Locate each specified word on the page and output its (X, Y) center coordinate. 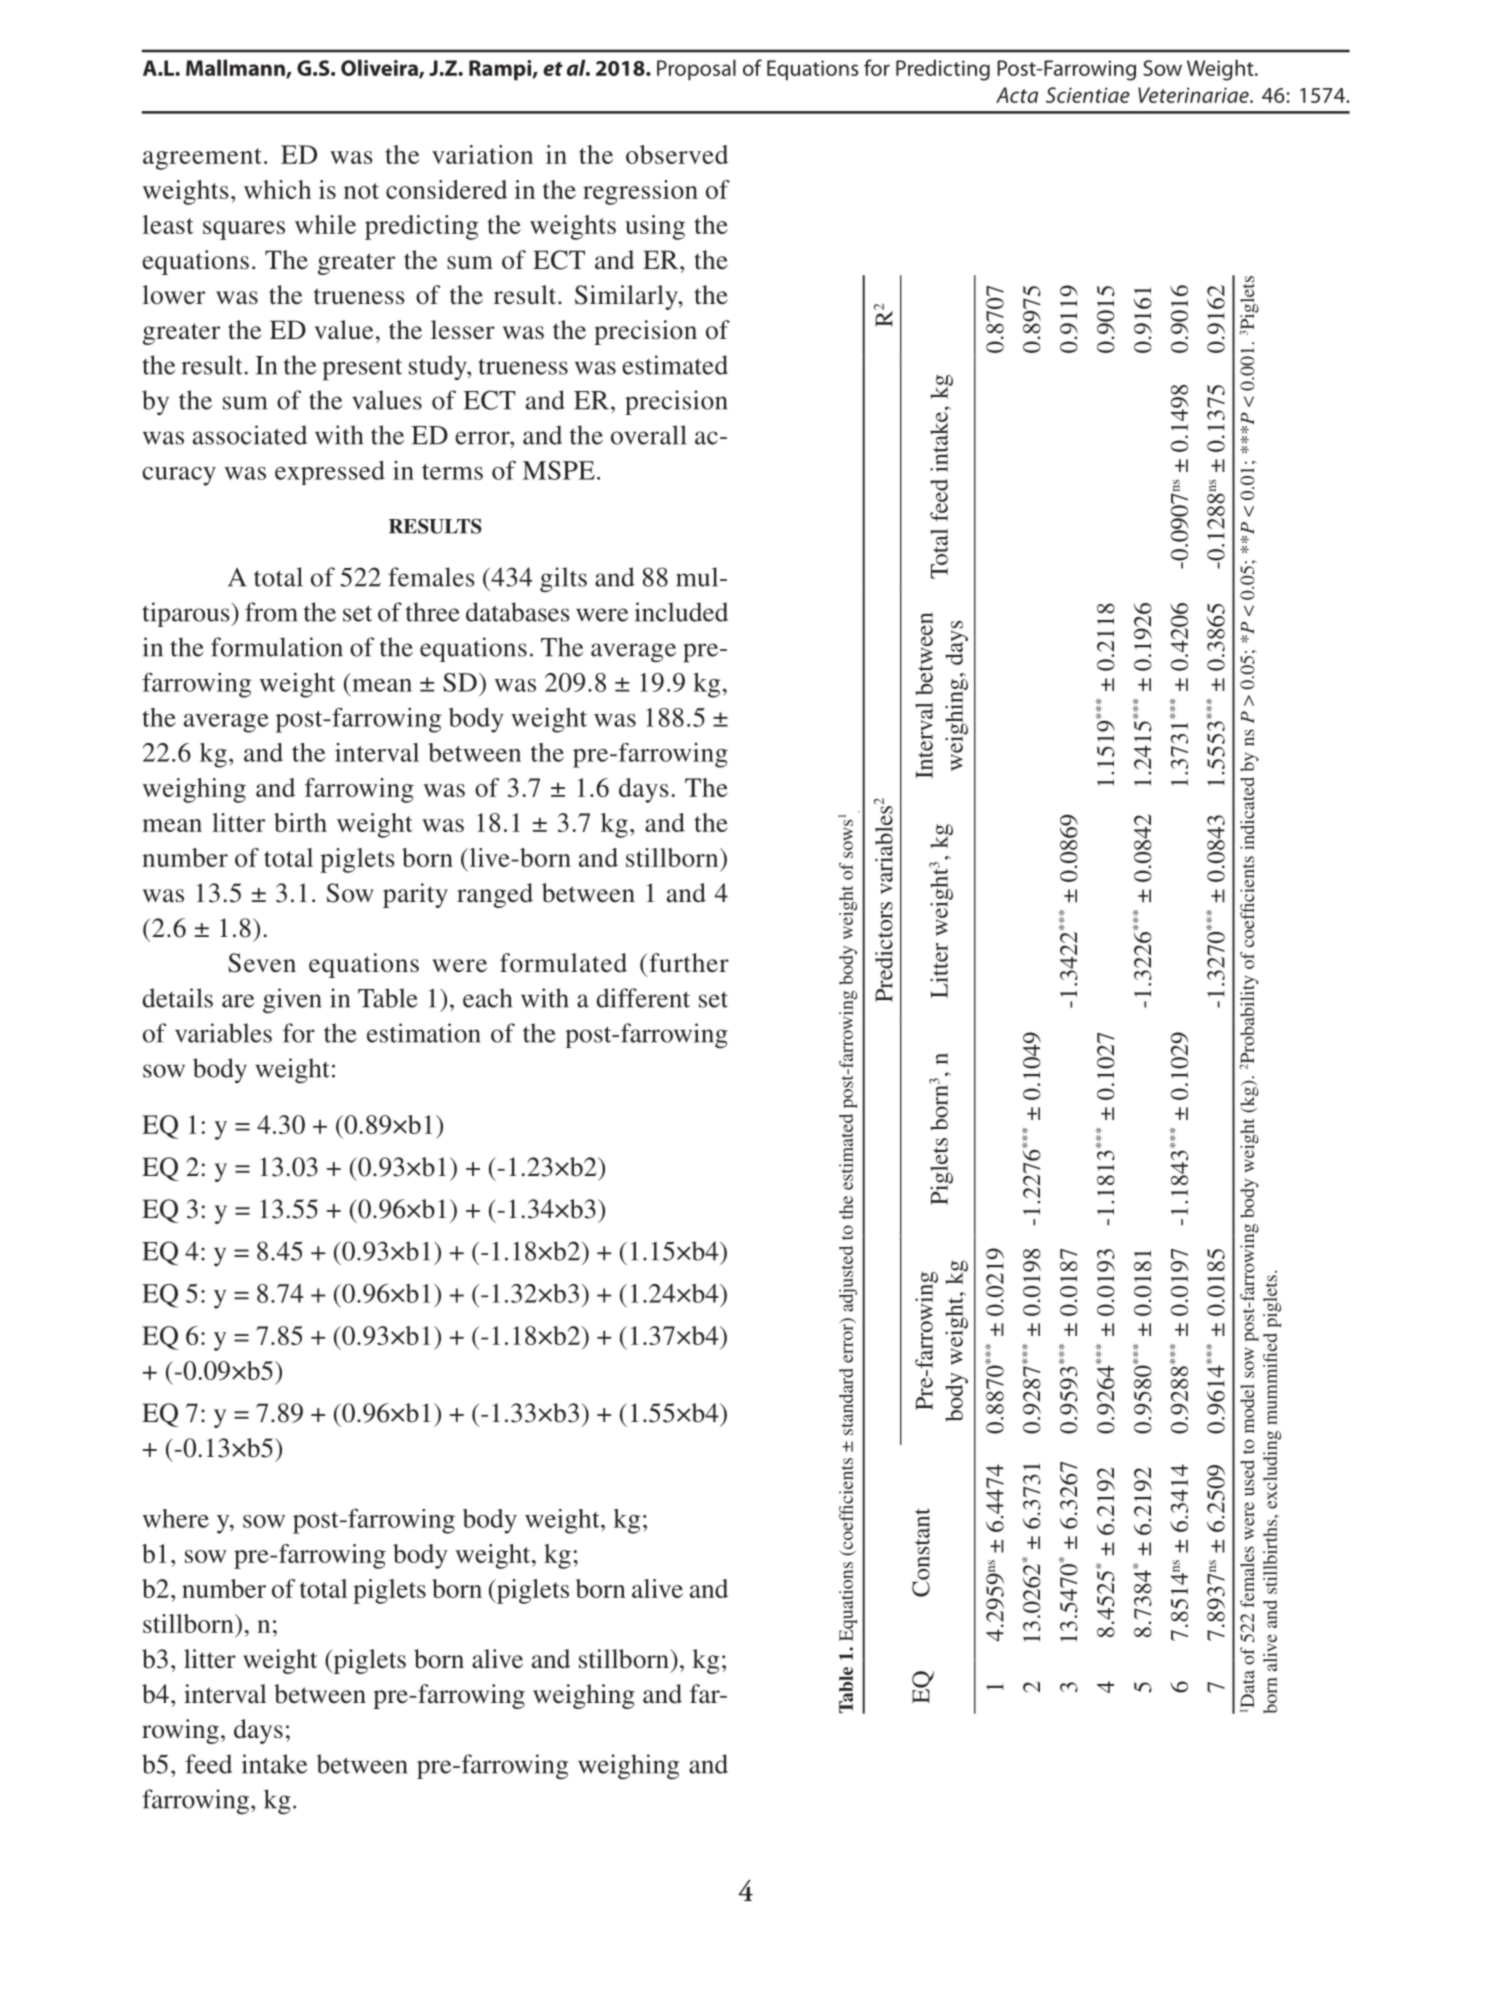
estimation (423, 1033)
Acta (1017, 95)
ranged (495, 895)
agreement (202, 159)
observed (677, 154)
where (175, 1518)
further (689, 963)
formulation (277, 647)
